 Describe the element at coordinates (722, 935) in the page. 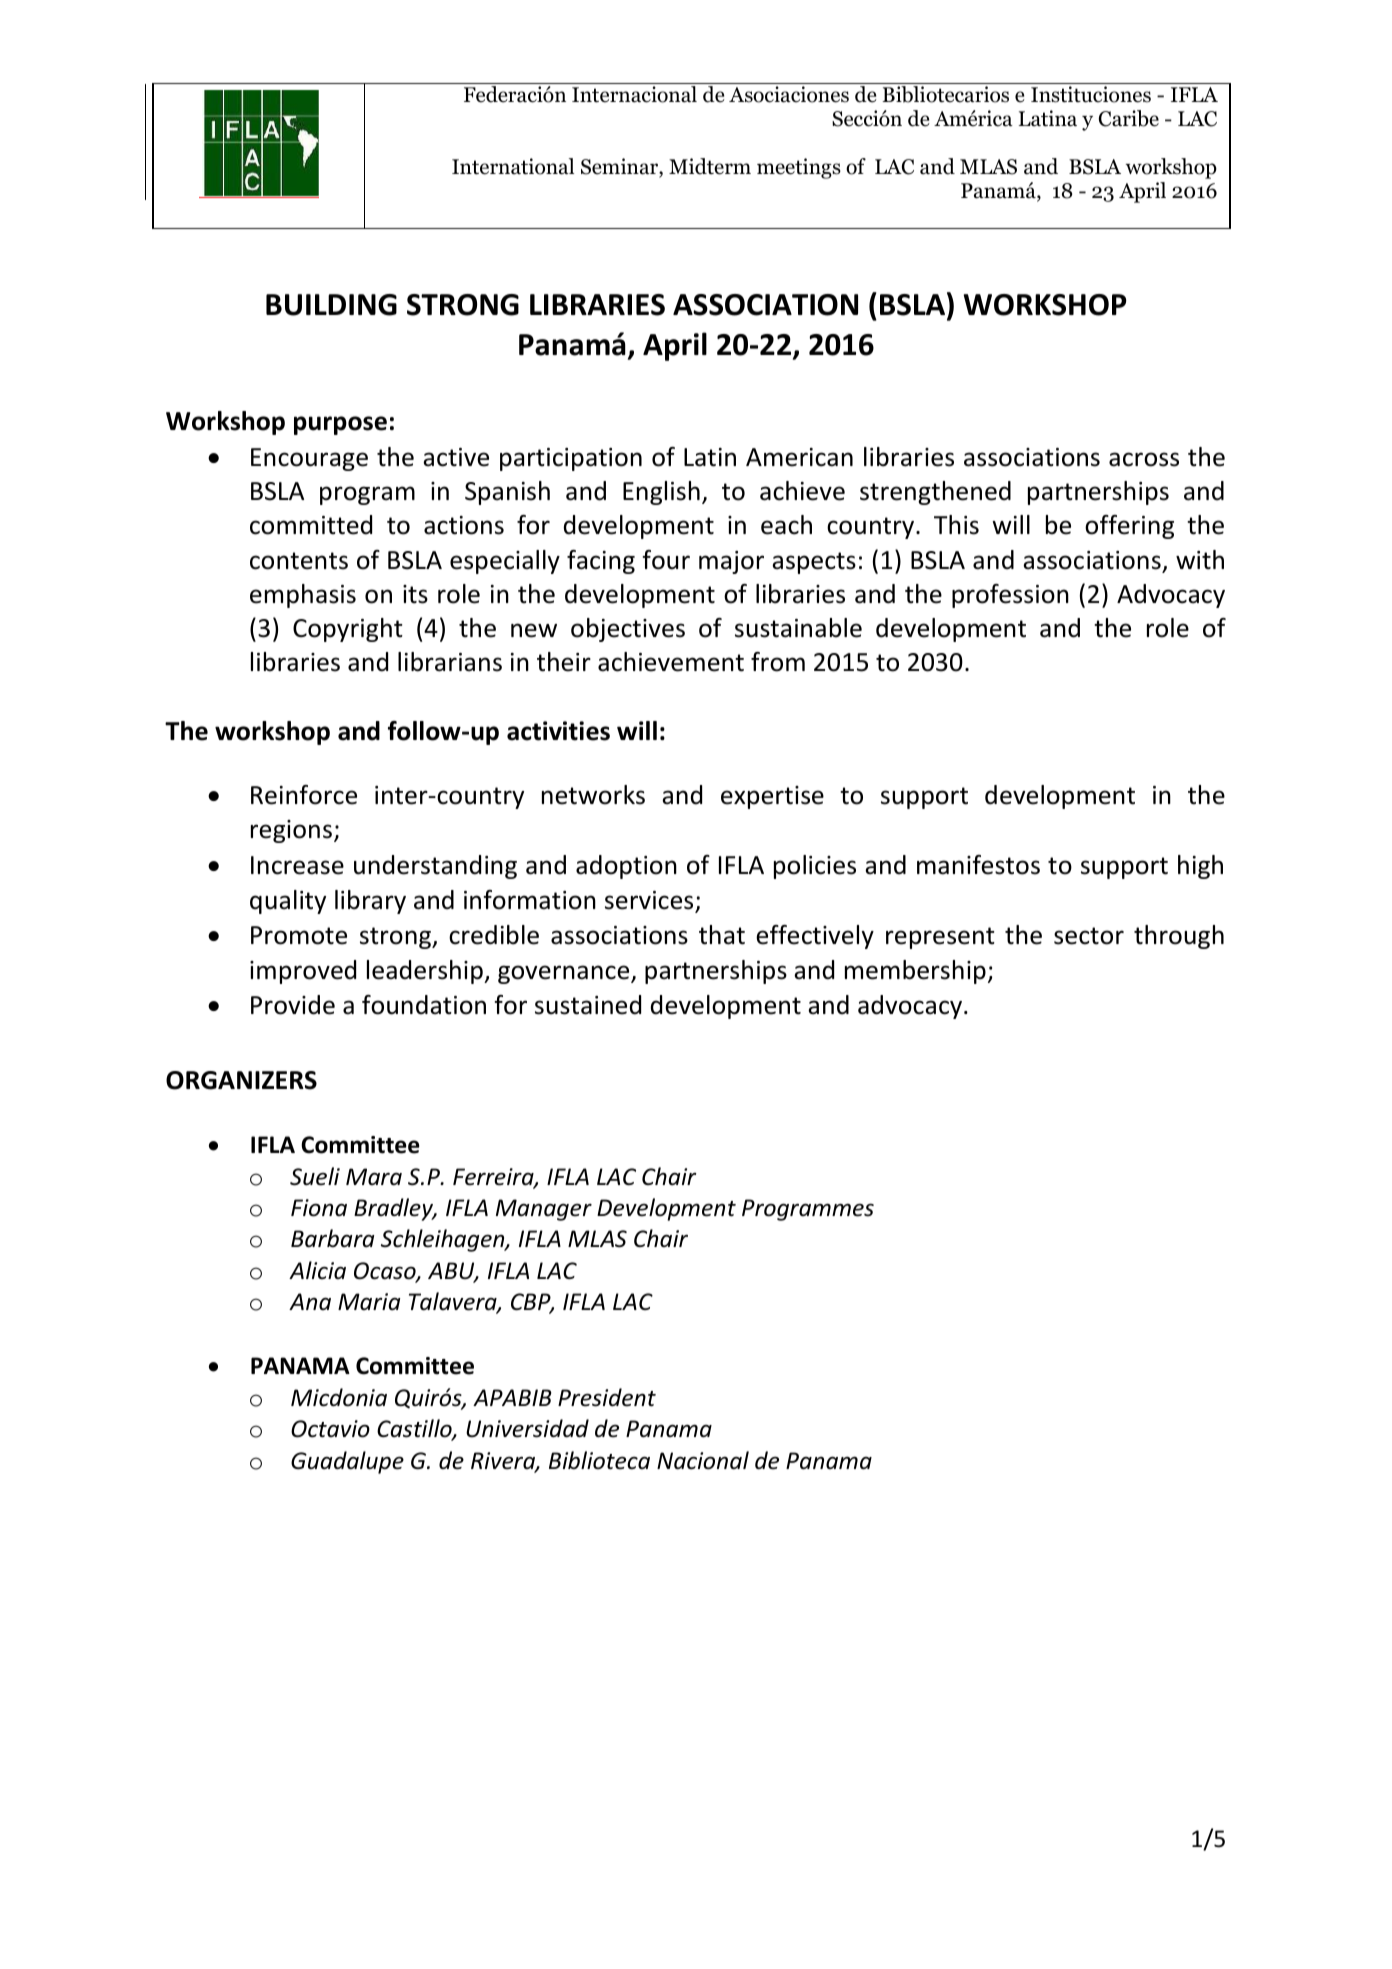

I see `that` at that location.
